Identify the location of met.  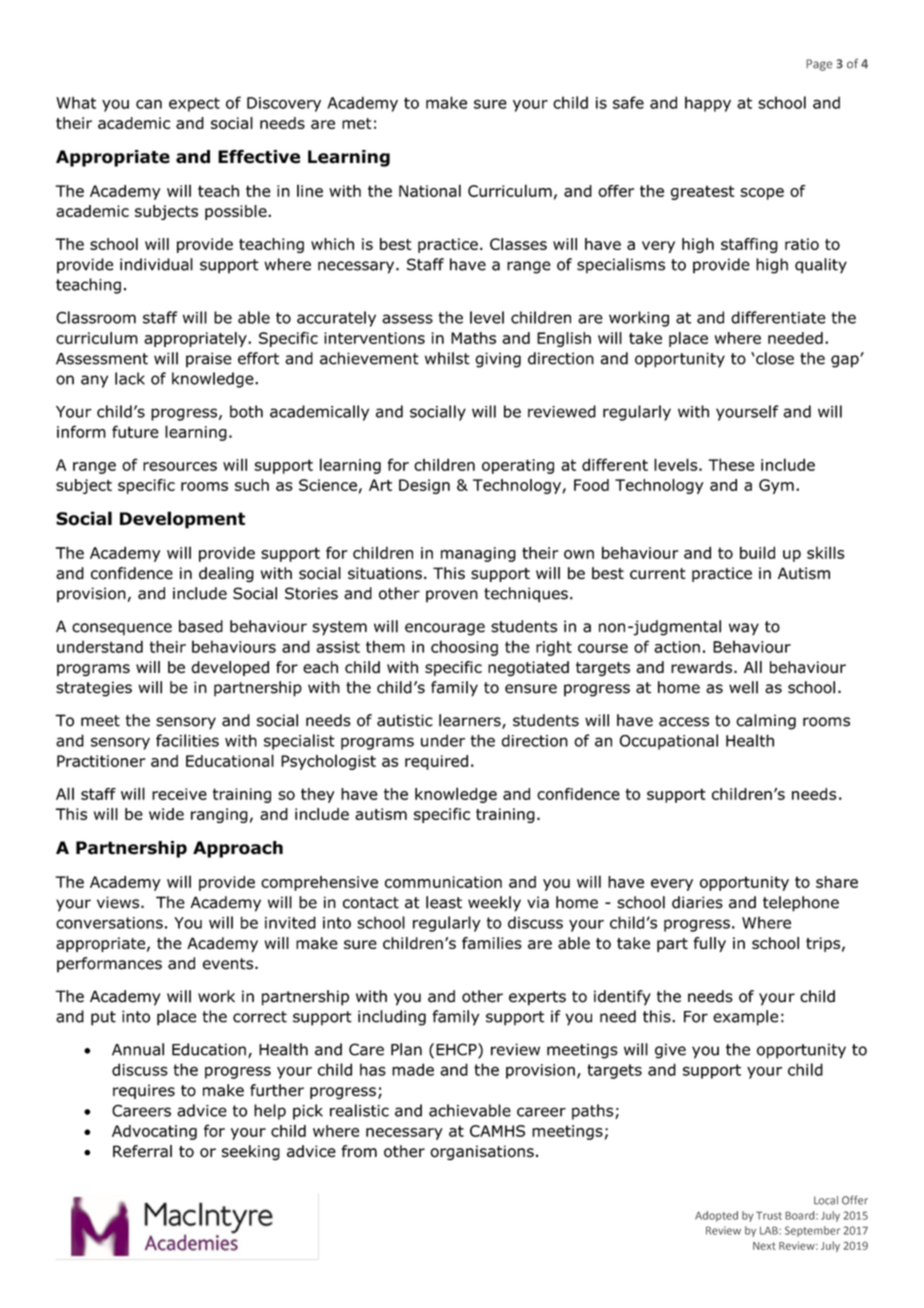
(357, 123).
